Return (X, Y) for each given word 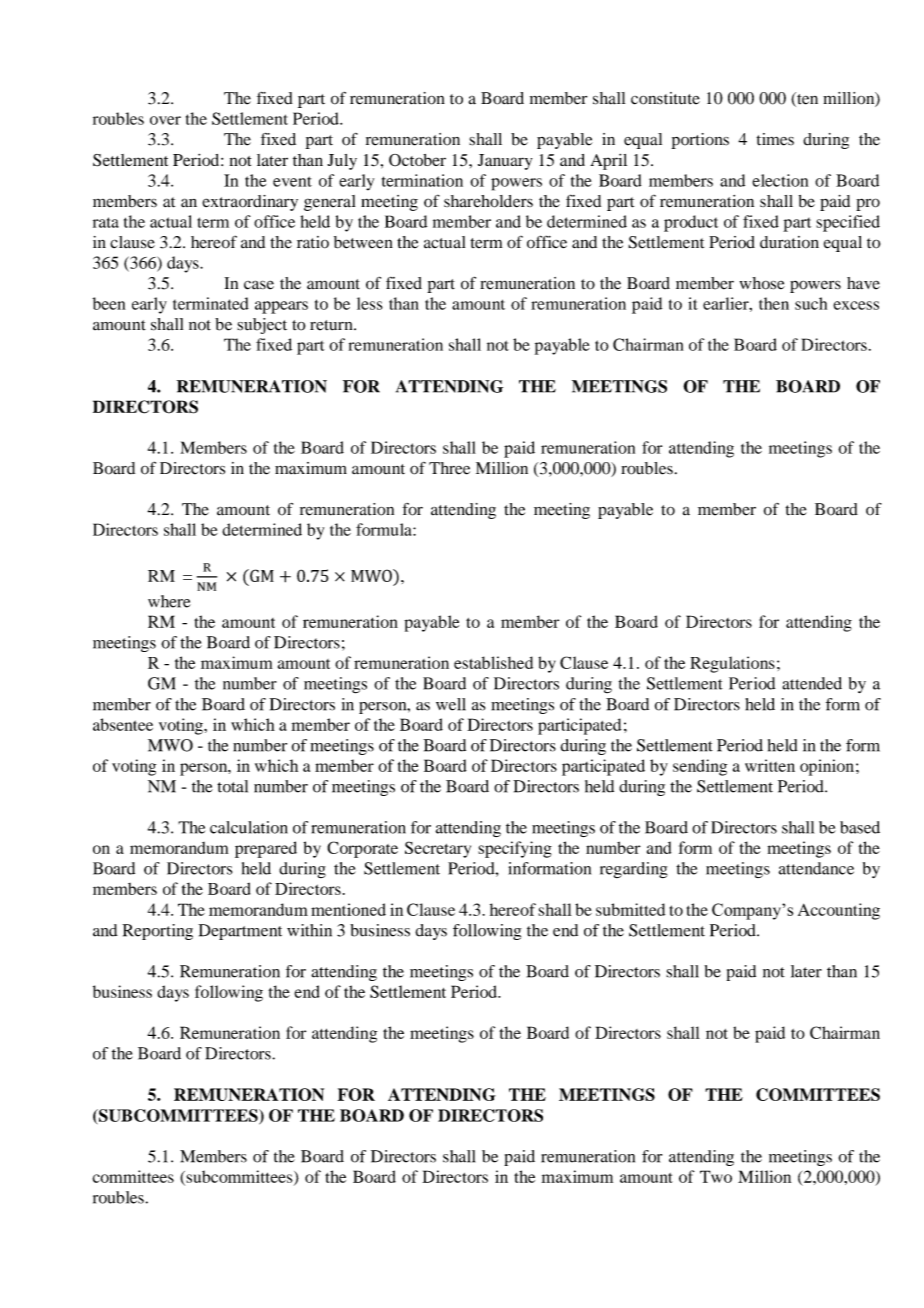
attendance (816, 868)
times (775, 139)
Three (449, 468)
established (493, 662)
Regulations (732, 664)
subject (262, 326)
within (309, 930)
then (774, 303)
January (505, 162)
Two (716, 1176)
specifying (515, 849)
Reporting (157, 932)
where (169, 601)
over (165, 120)
